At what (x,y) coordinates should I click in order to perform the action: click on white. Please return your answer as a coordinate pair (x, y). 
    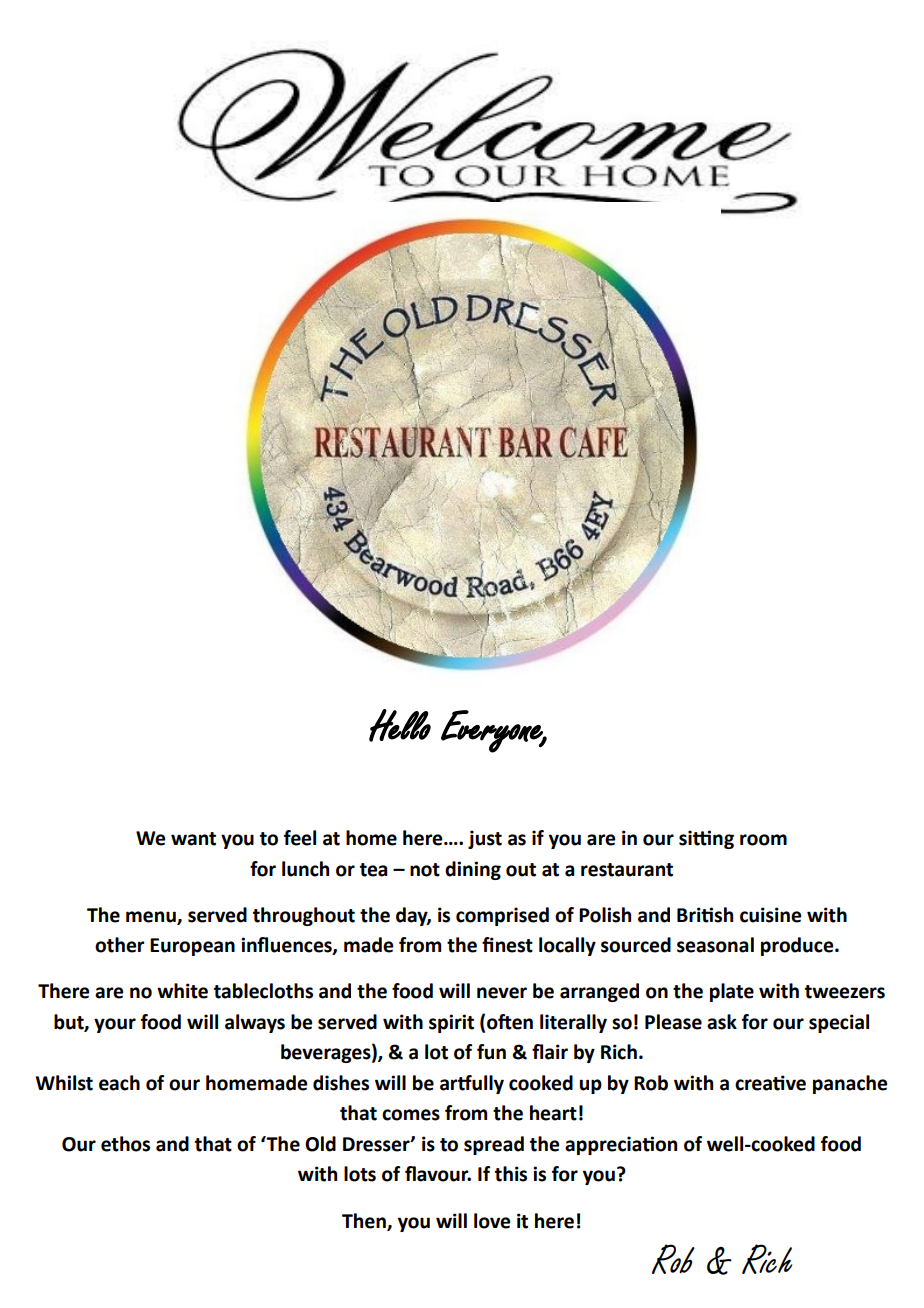
    Looking at the image, I should click on (182, 991).
